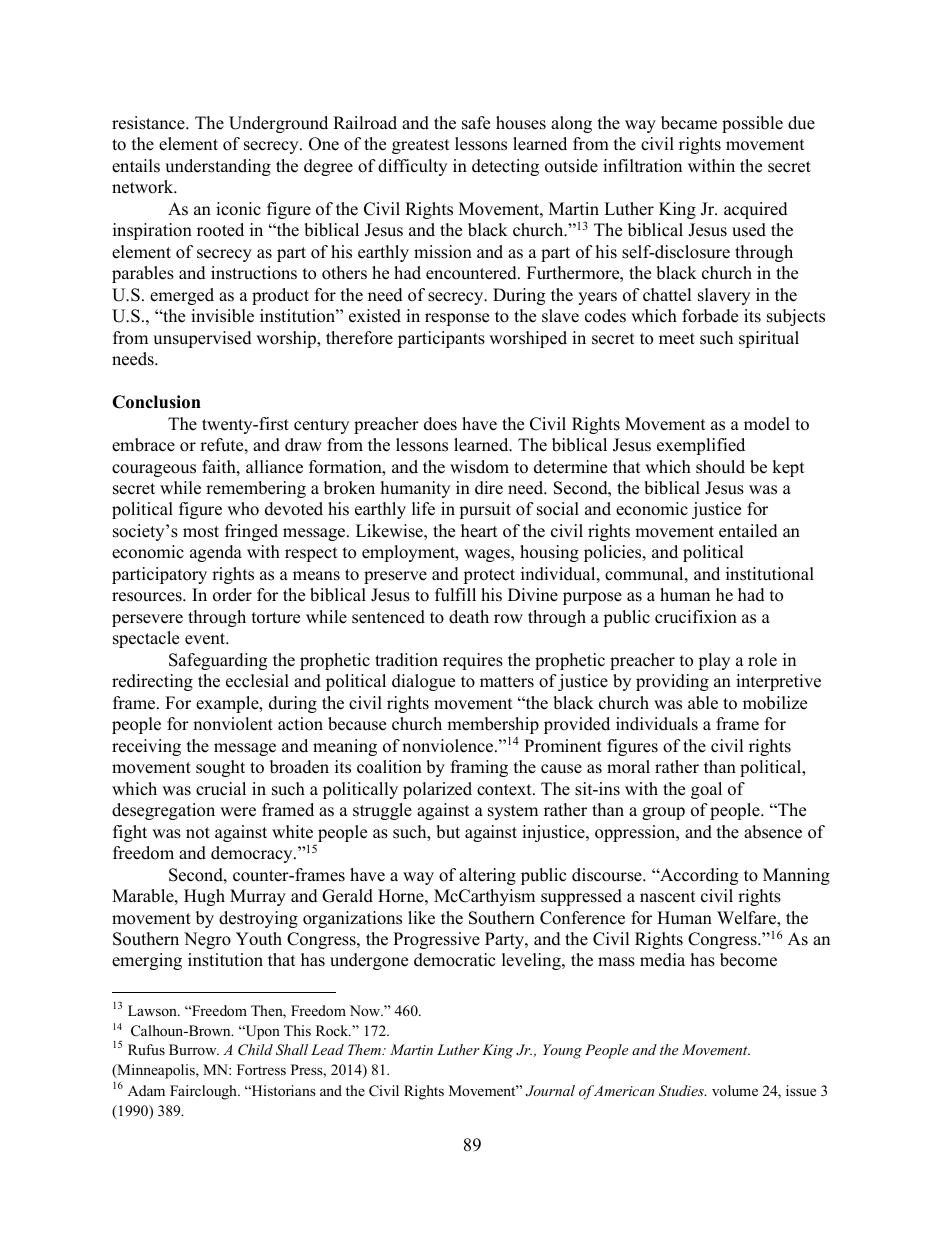  What do you see at coordinates (202, 339) in the screenshot?
I see `unsupervised` at bounding box center [202, 339].
